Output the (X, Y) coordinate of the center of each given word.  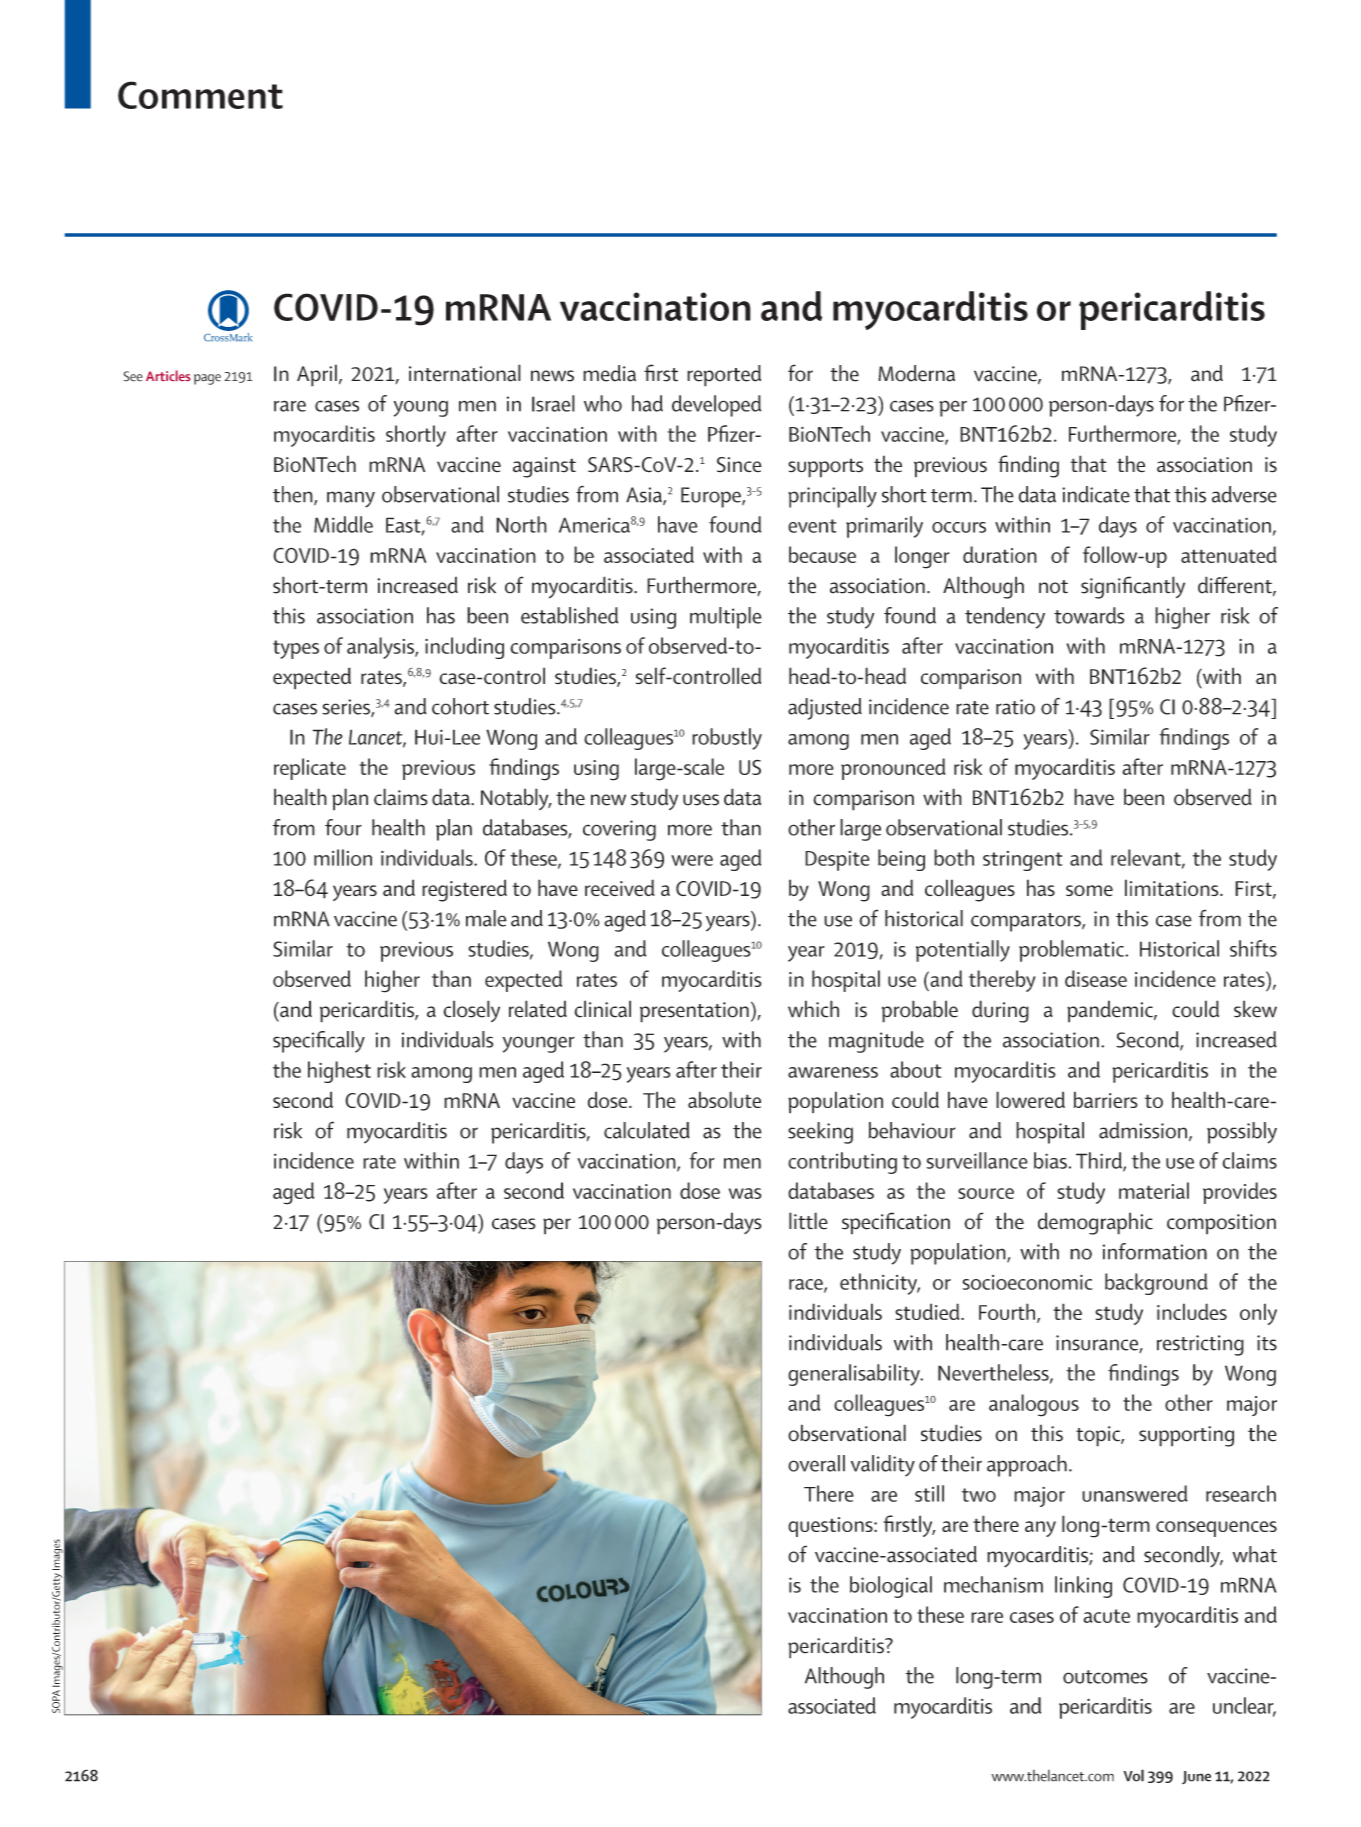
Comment (200, 95)
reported (724, 376)
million (343, 857)
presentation (694, 1012)
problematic (1072, 951)
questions (831, 1527)
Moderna (916, 373)
